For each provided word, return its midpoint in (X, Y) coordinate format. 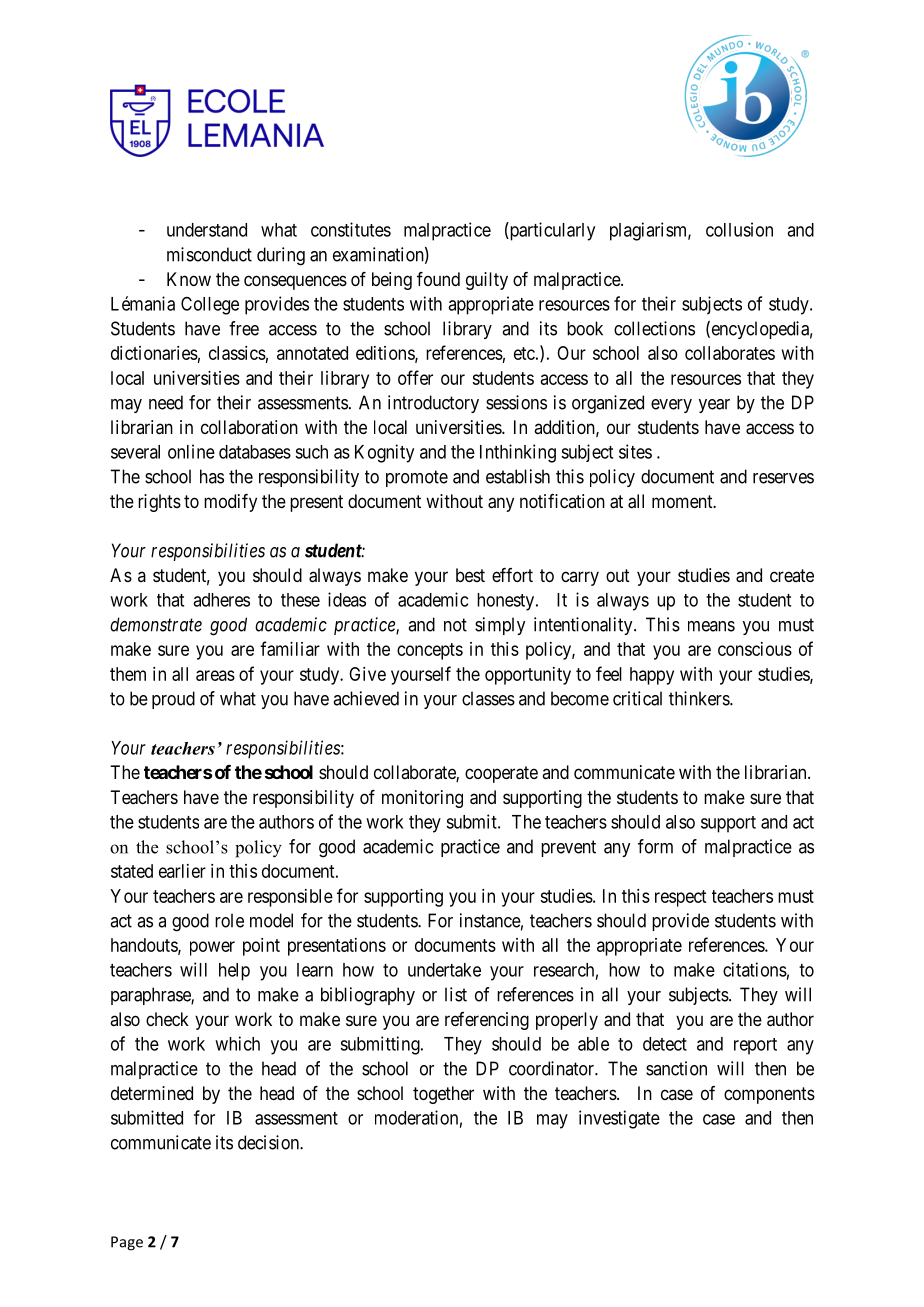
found (438, 279)
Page (127, 1243)
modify (230, 503)
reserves (783, 478)
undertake (444, 970)
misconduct (209, 254)
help (234, 972)
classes (488, 698)
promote (417, 478)
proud (173, 700)
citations (755, 969)
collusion (739, 229)
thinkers (700, 698)
